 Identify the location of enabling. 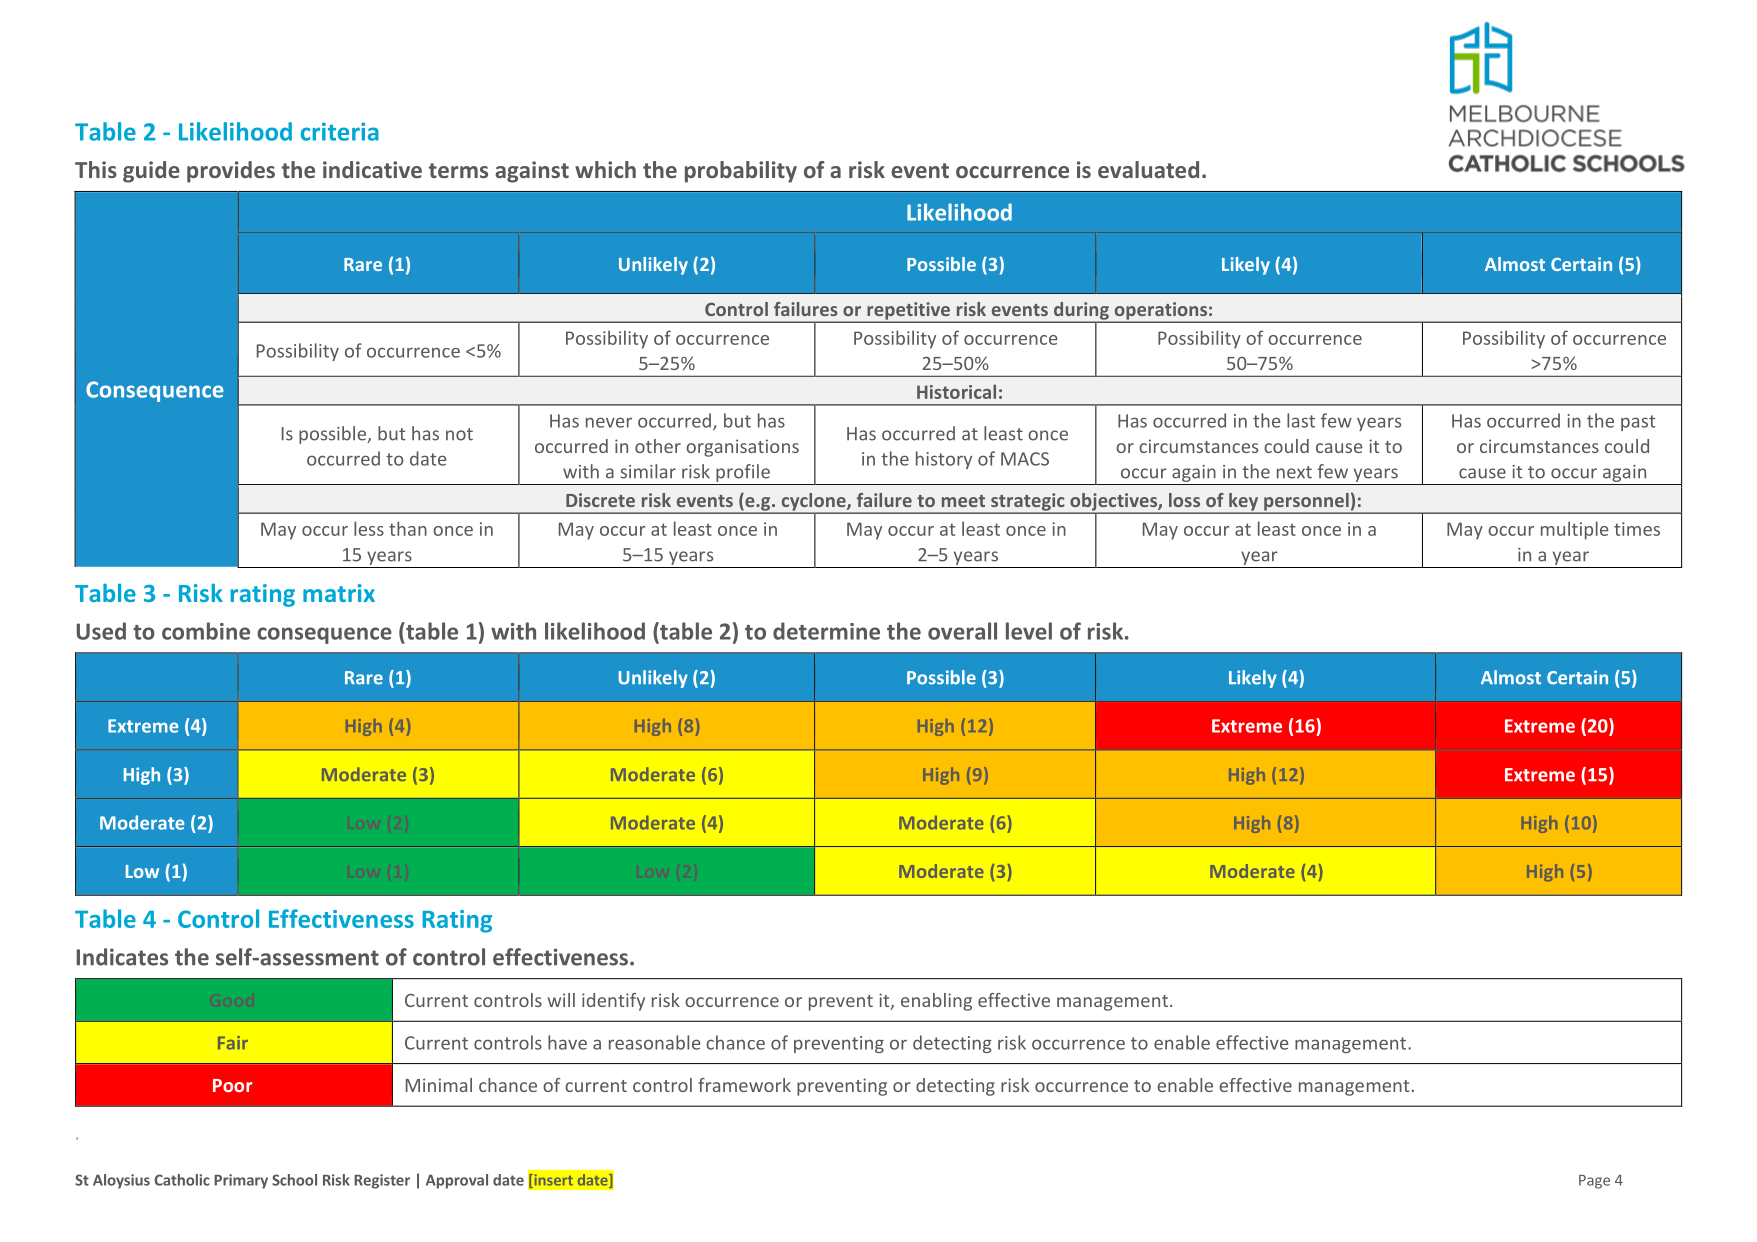
(936, 1002).
